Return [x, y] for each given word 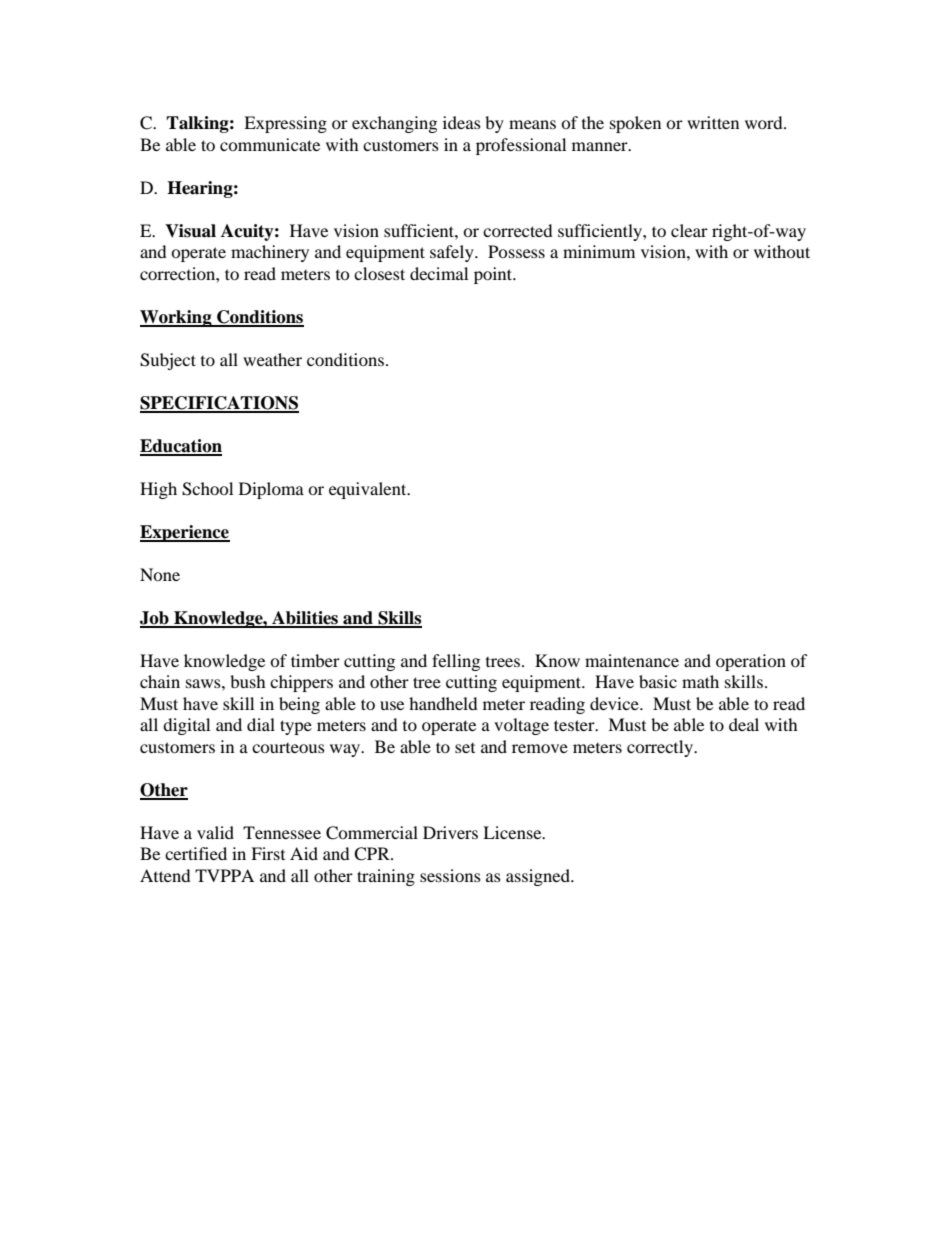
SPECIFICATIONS [219, 404]
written [713, 122]
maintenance [632, 660]
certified [196, 853]
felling [456, 662]
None [160, 574]
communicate [270, 144]
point [494, 275]
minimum [599, 251]
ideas [462, 122]
